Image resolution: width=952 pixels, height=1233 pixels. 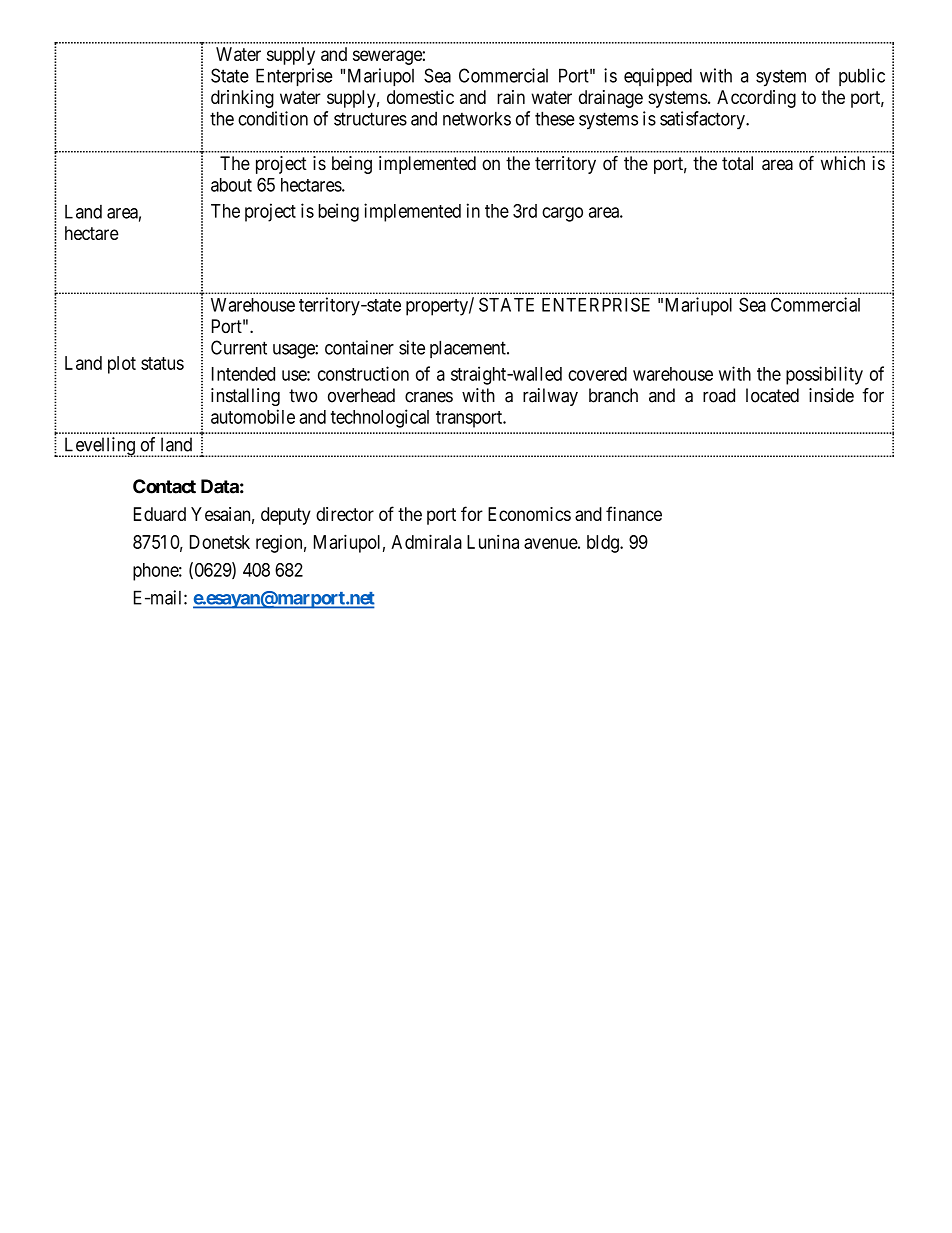 What do you see at coordinates (737, 163) in the screenshot?
I see `total` at bounding box center [737, 163].
